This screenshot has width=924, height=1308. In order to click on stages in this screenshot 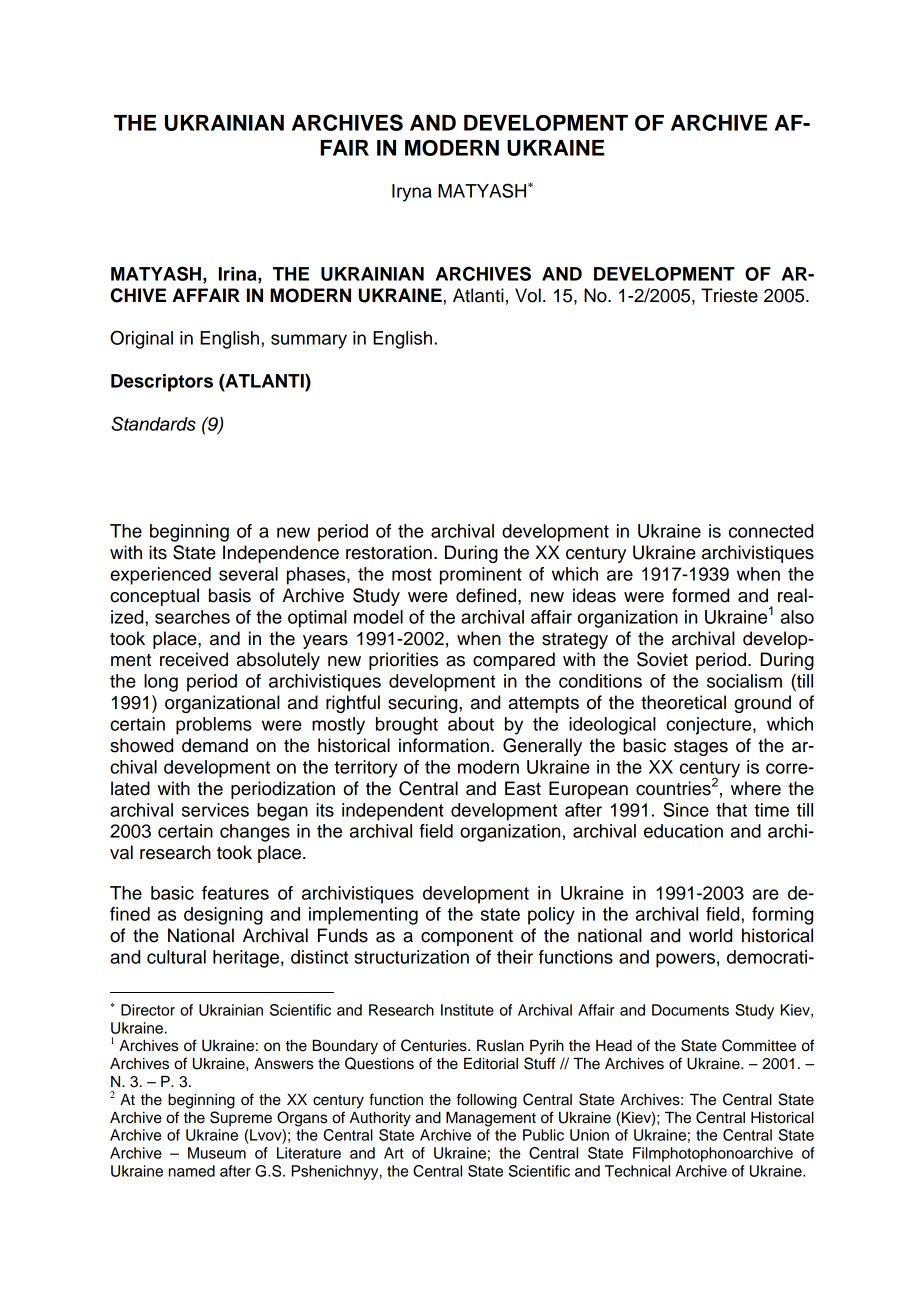, I will do `click(701, 747)`.
